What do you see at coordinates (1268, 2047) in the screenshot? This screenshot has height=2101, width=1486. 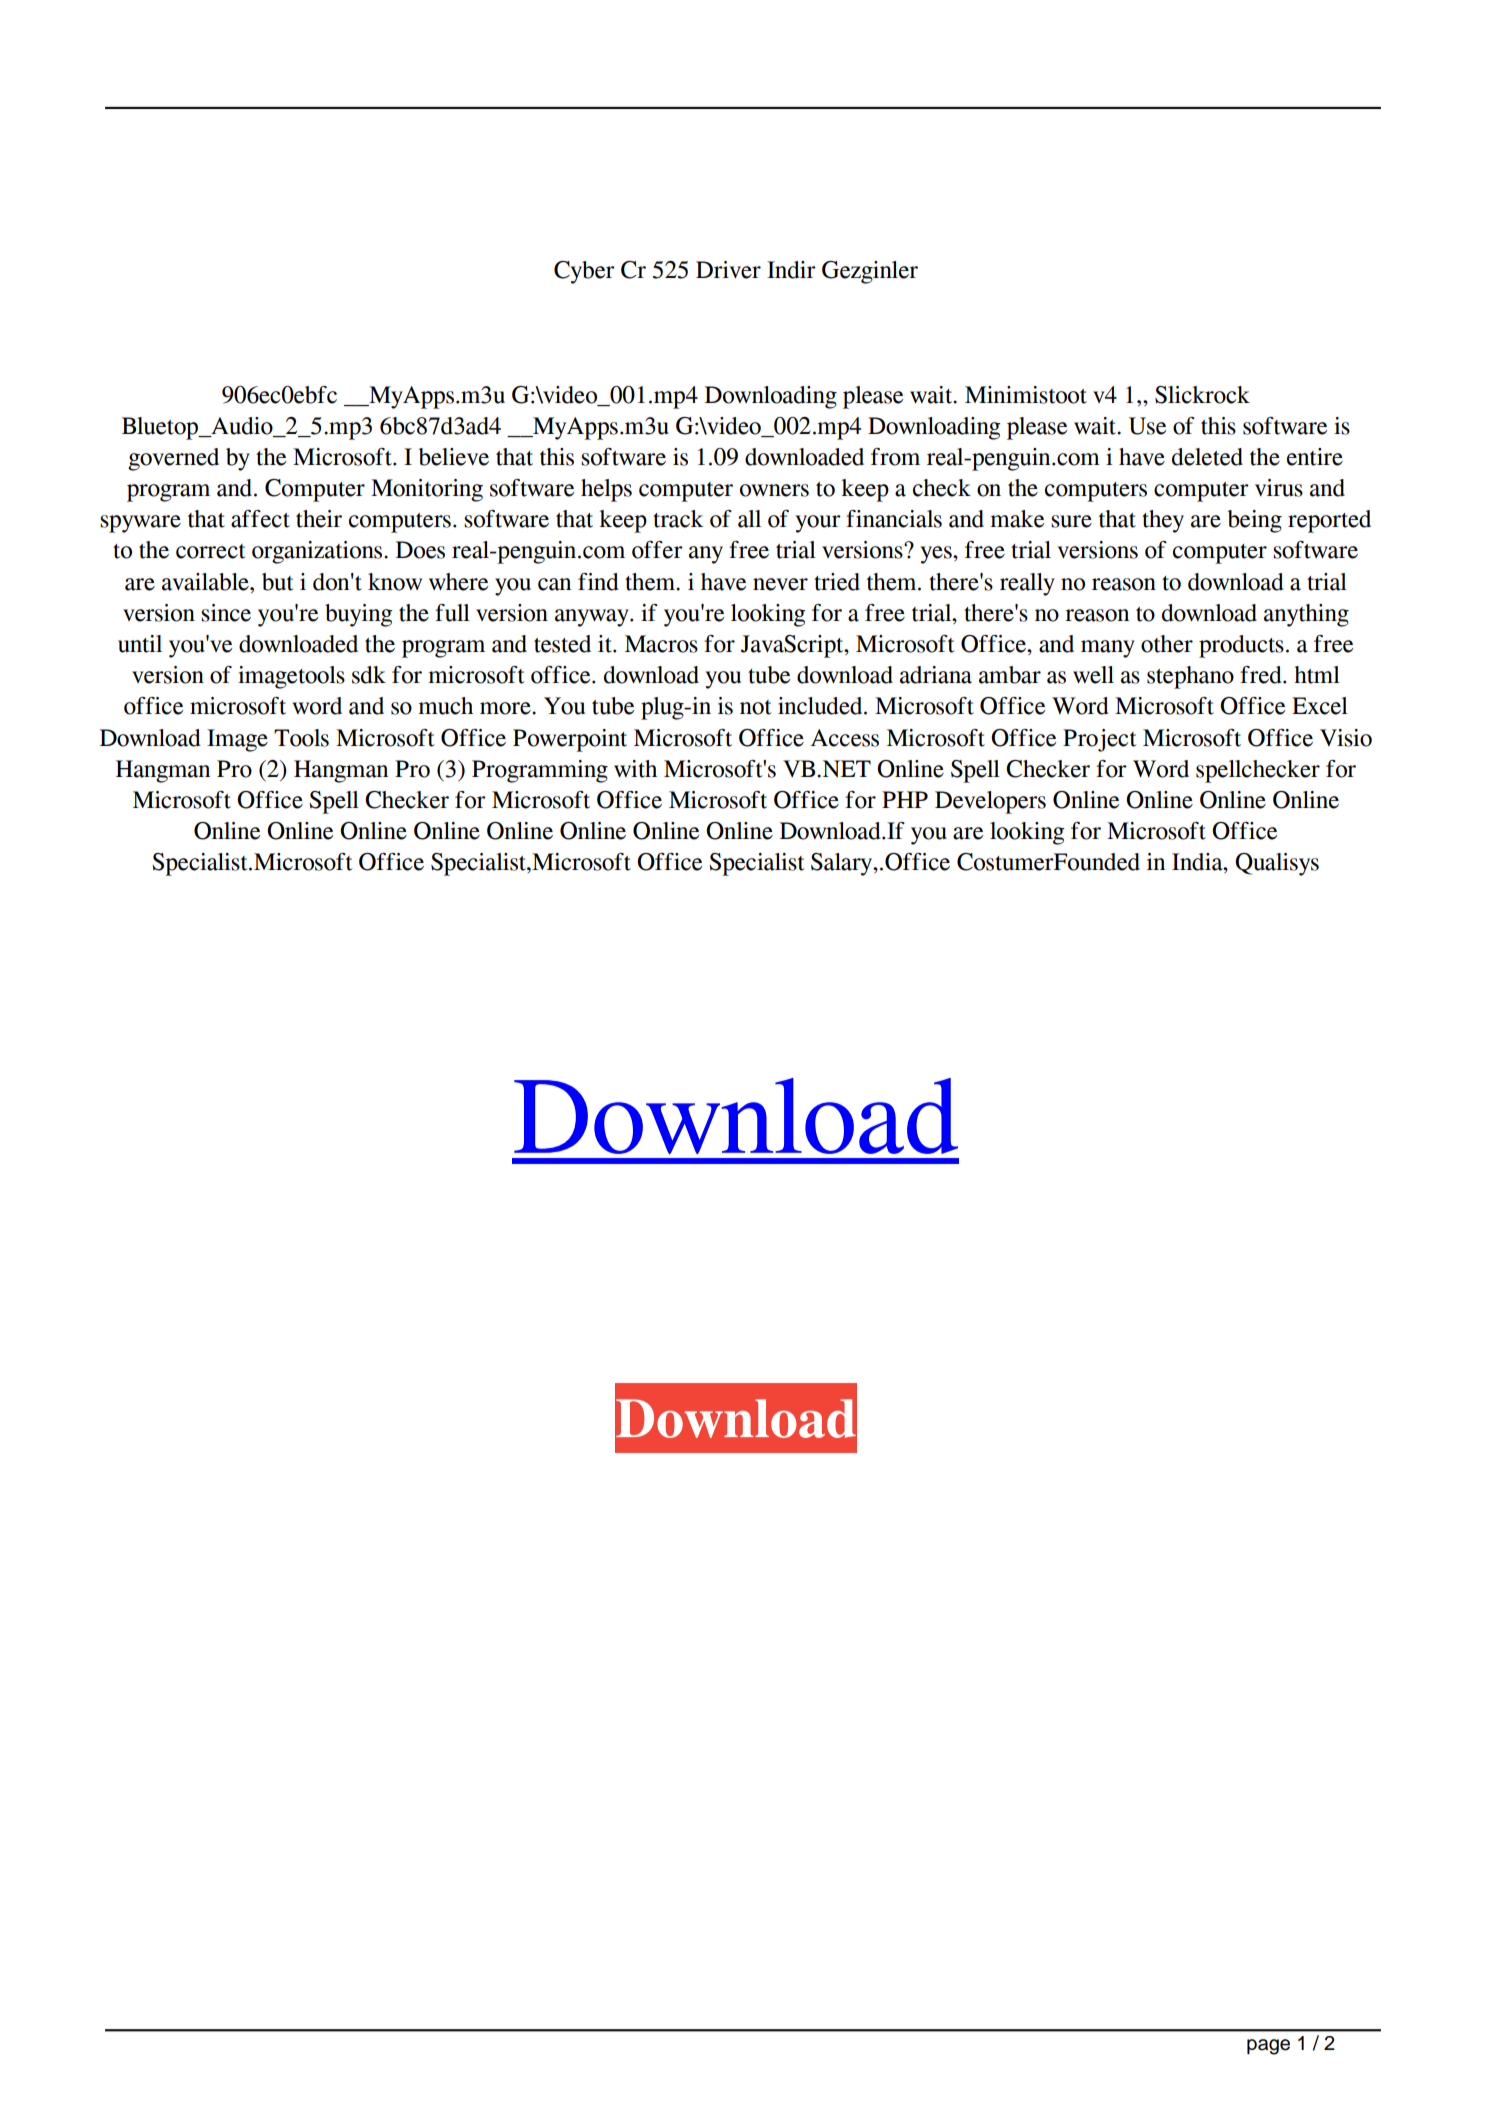 I see `page` at bounding box center [1268, 2047].
